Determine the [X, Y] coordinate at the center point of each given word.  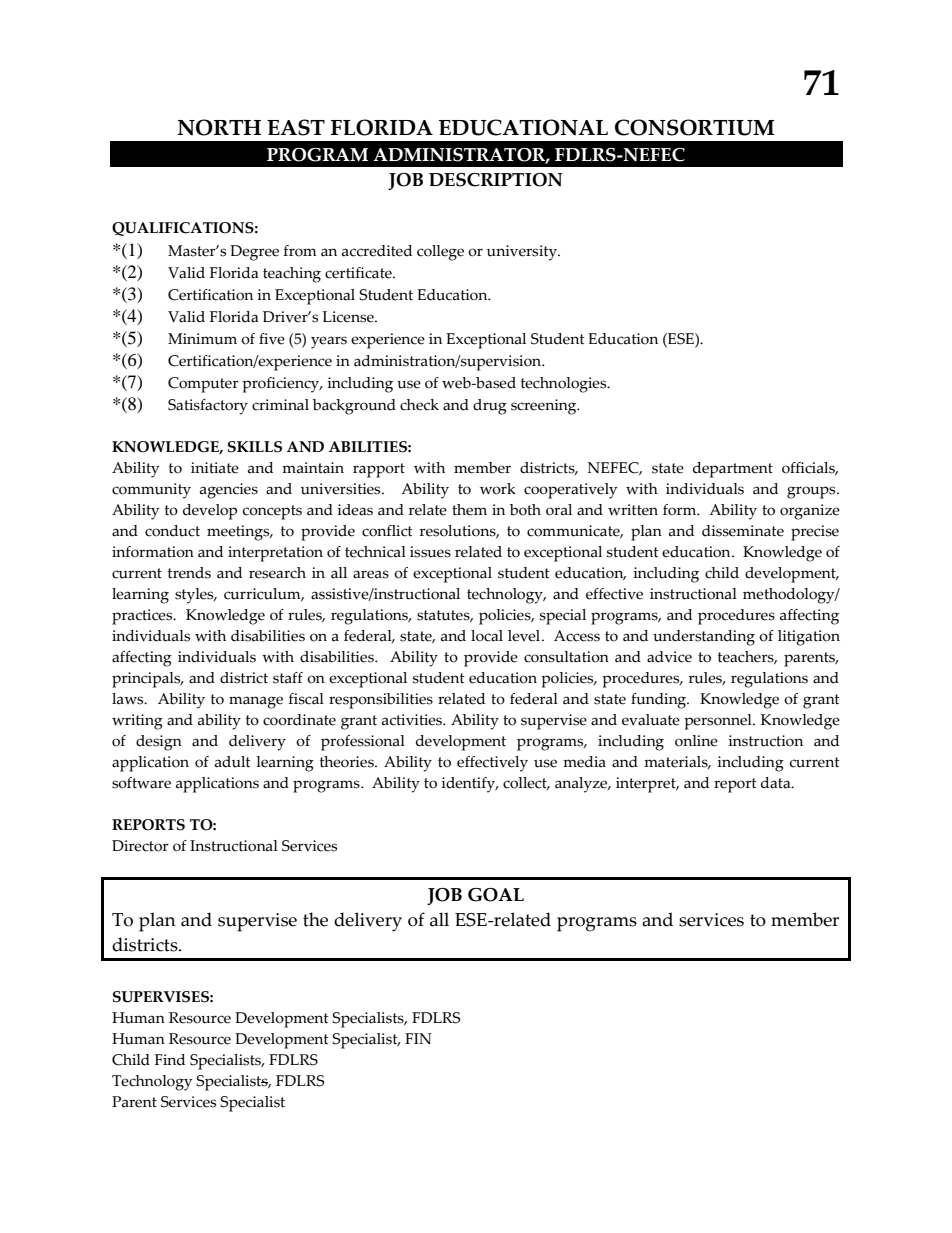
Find [170, 1060]
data [777, 783]
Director [140, 846]
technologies [565, 385]
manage [256, 702]
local [487, 636]
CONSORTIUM [695, 127]
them [469, 510]
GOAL [496, 895]
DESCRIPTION [496, 180]
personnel [719, 722]
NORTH [219, 127]
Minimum [202, 339]
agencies [229, 491]
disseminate [743, 531]
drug [490, 407]
